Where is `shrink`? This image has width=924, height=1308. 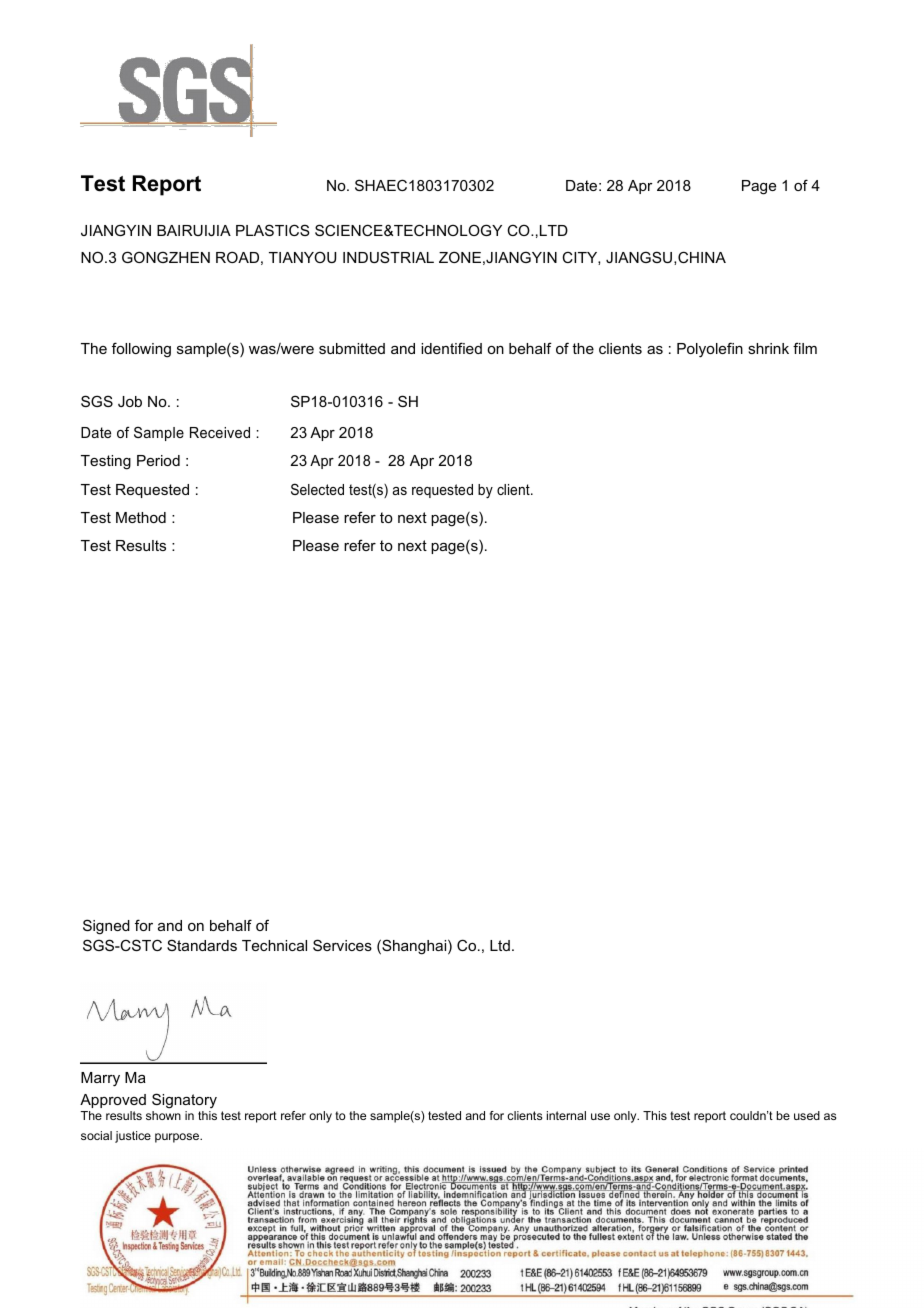 shrink is located at coordinates (768, 348).
